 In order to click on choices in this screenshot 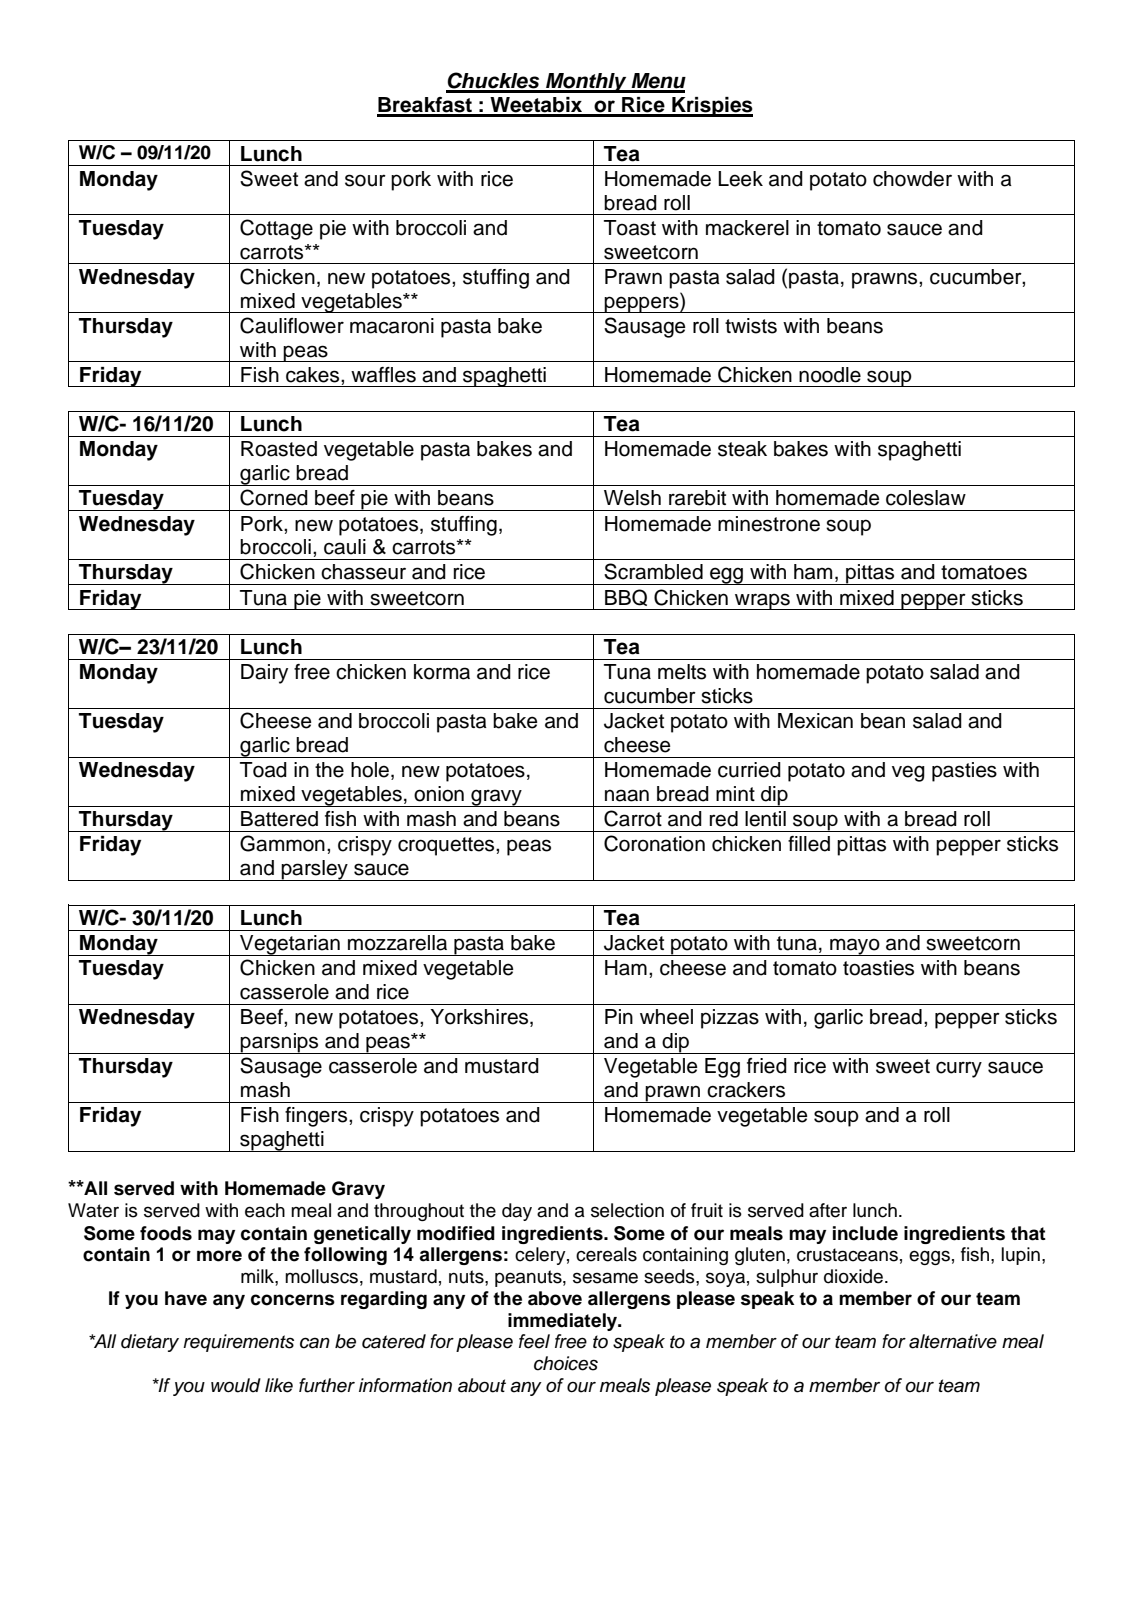, I will do `click(566, 1363)`.
